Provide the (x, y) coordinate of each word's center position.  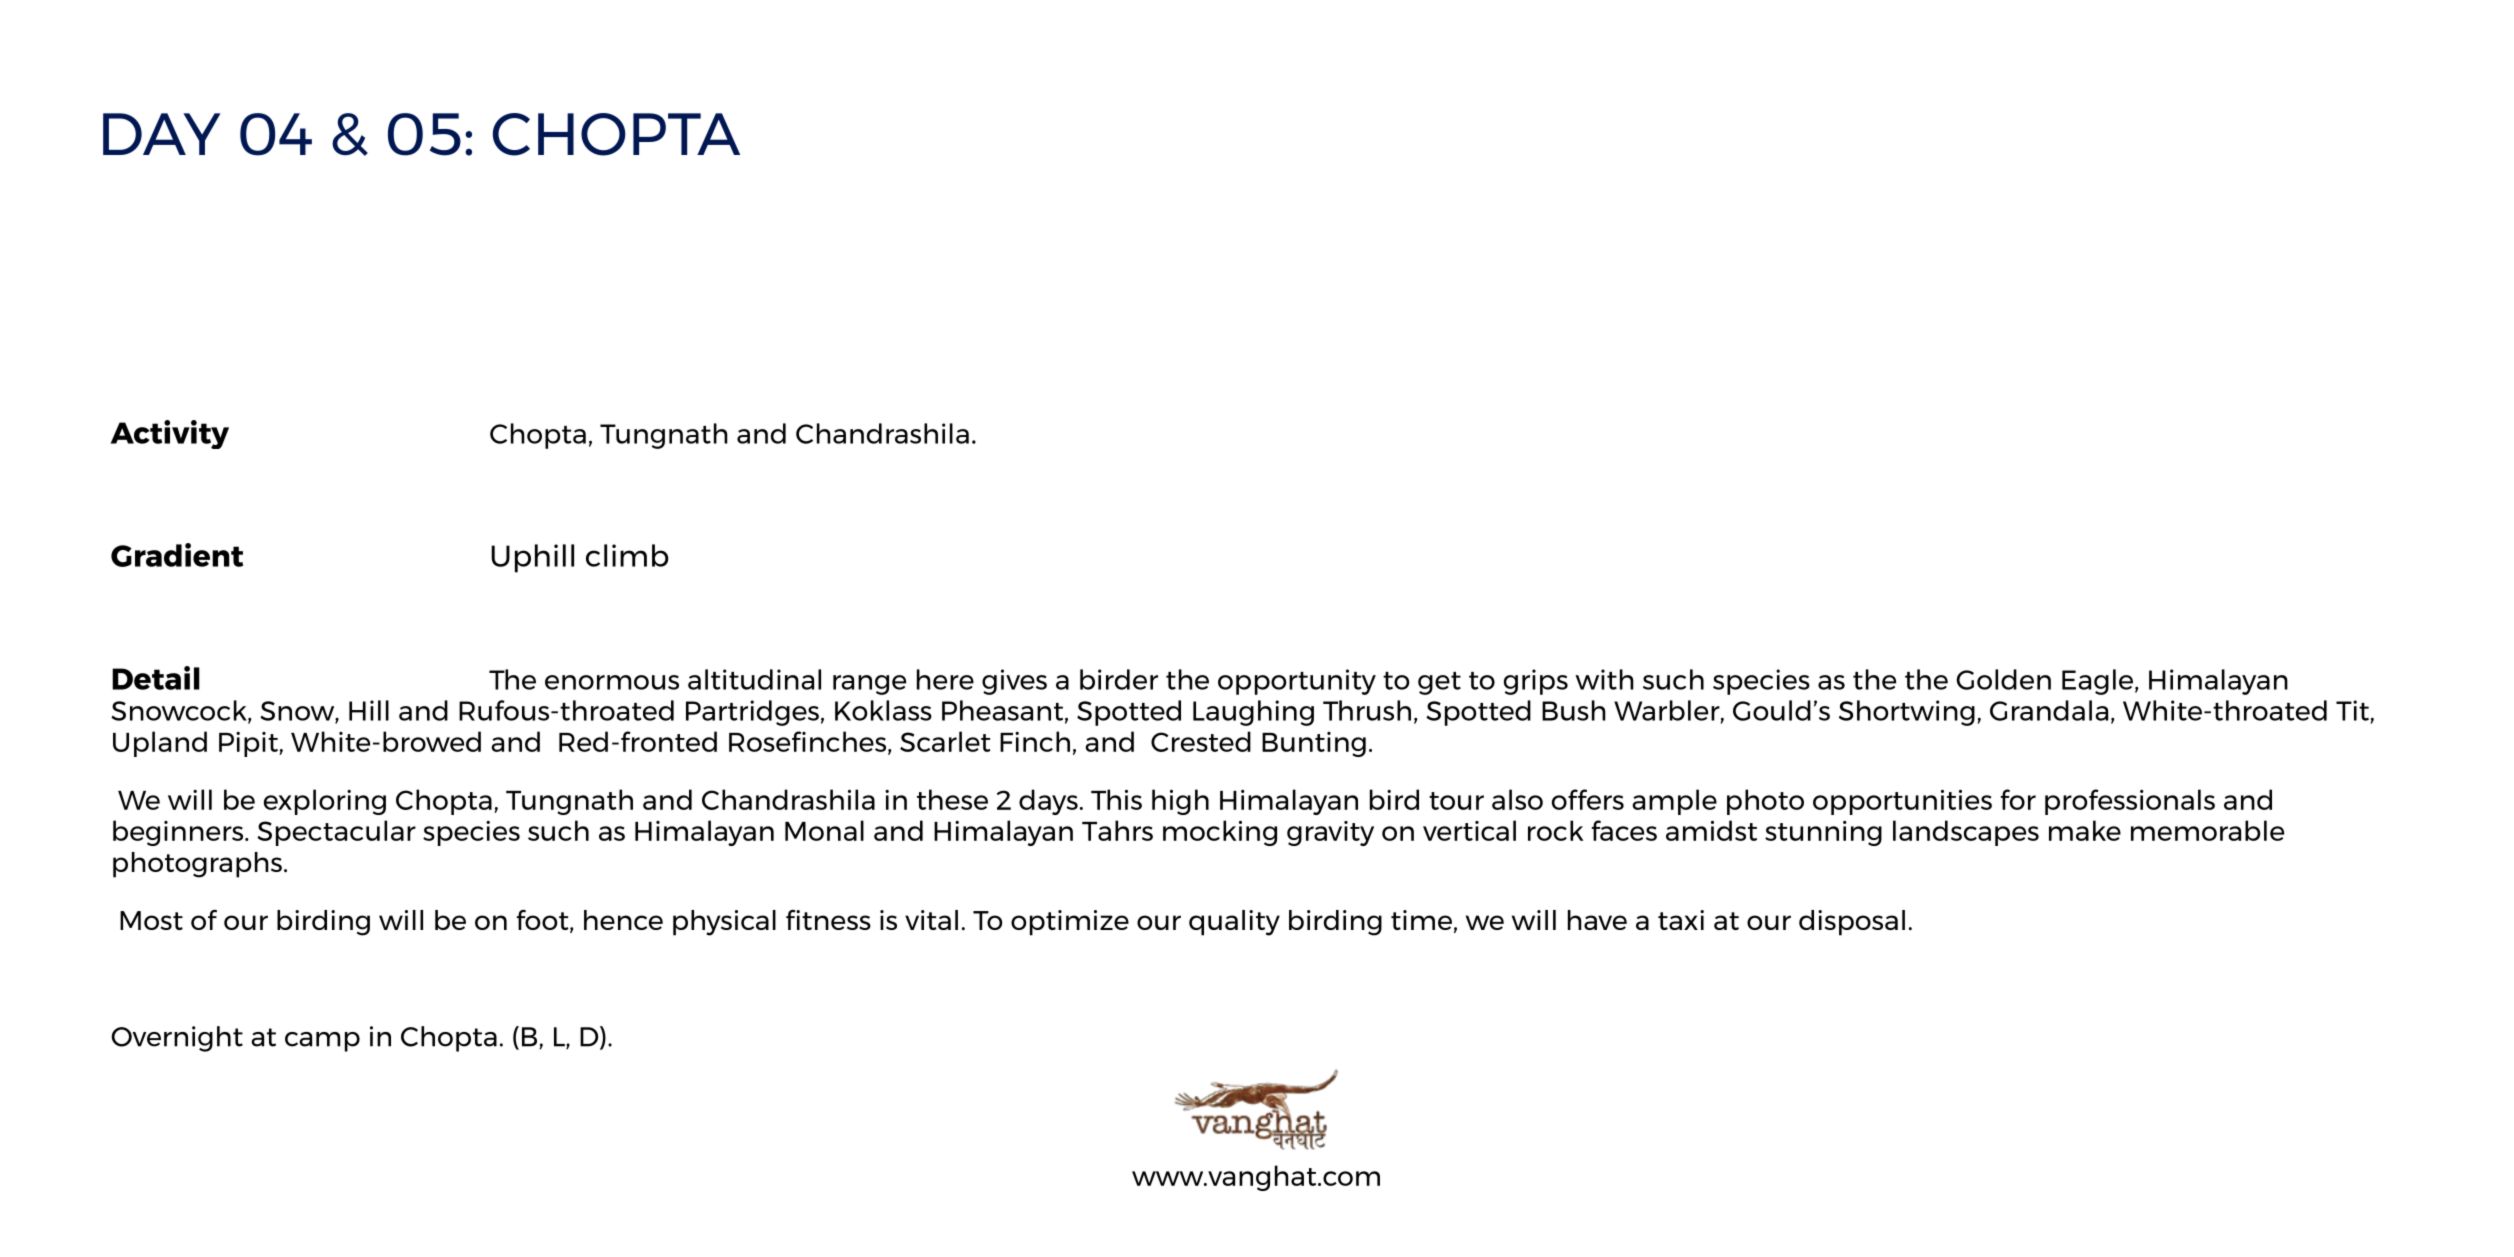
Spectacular (336, 833)
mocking (1220, 833)
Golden (2004, 679)
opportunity (1297, 682)
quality (1234, 923)
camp (322, 1042)
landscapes (1966, 833)
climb (627, 555)
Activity (170, 434)
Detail (156, 678)
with (1604, 679)
